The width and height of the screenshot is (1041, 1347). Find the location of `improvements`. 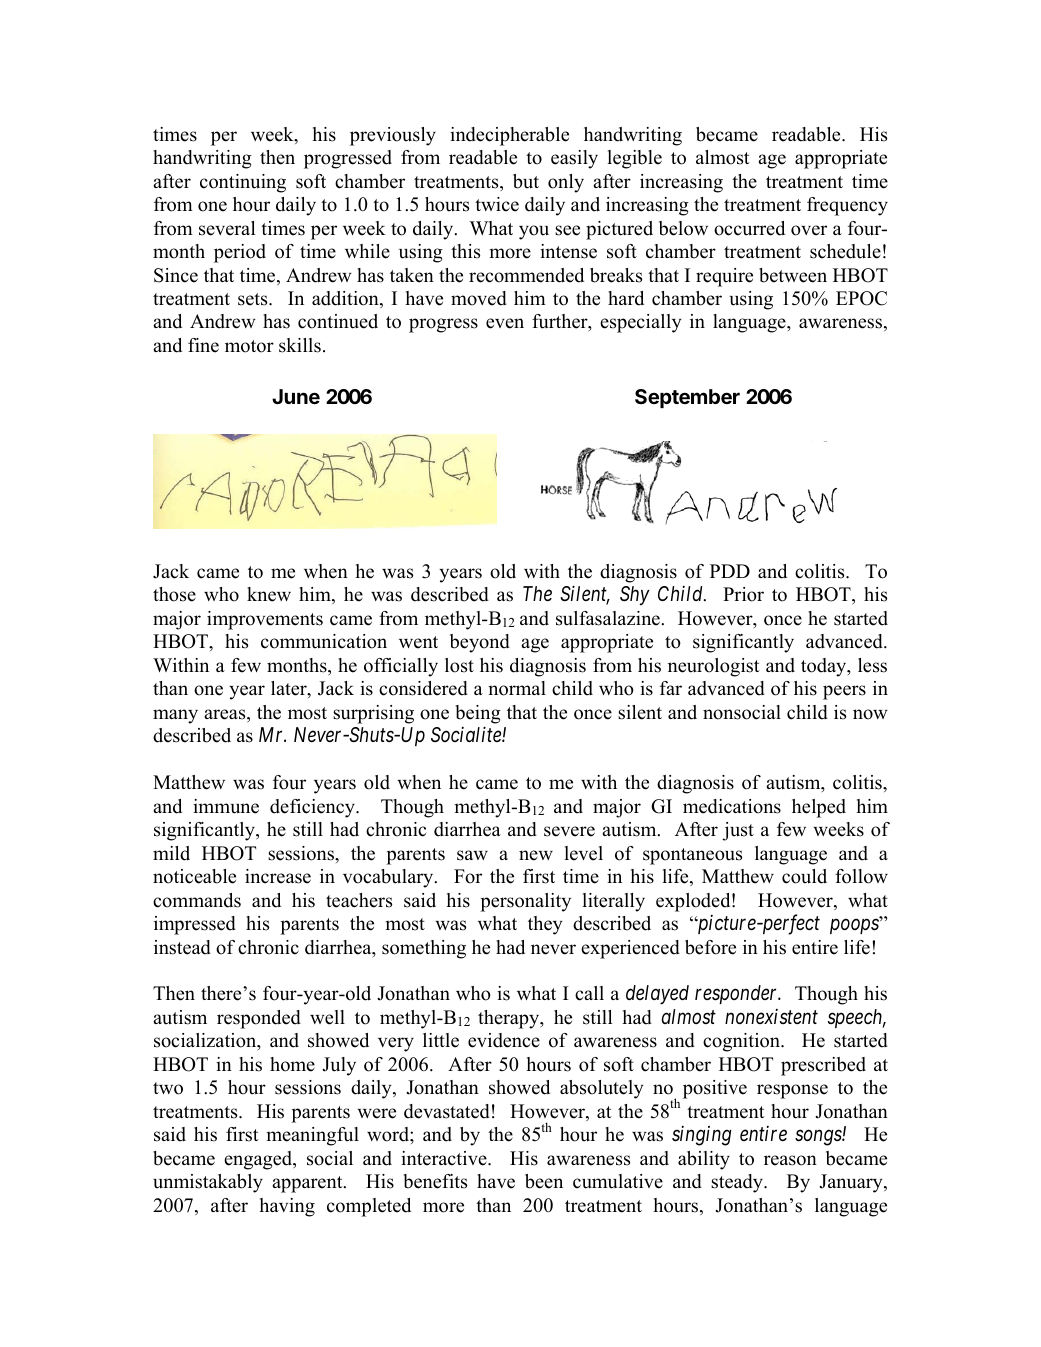

improvements is located at coordinates (265, 620).
